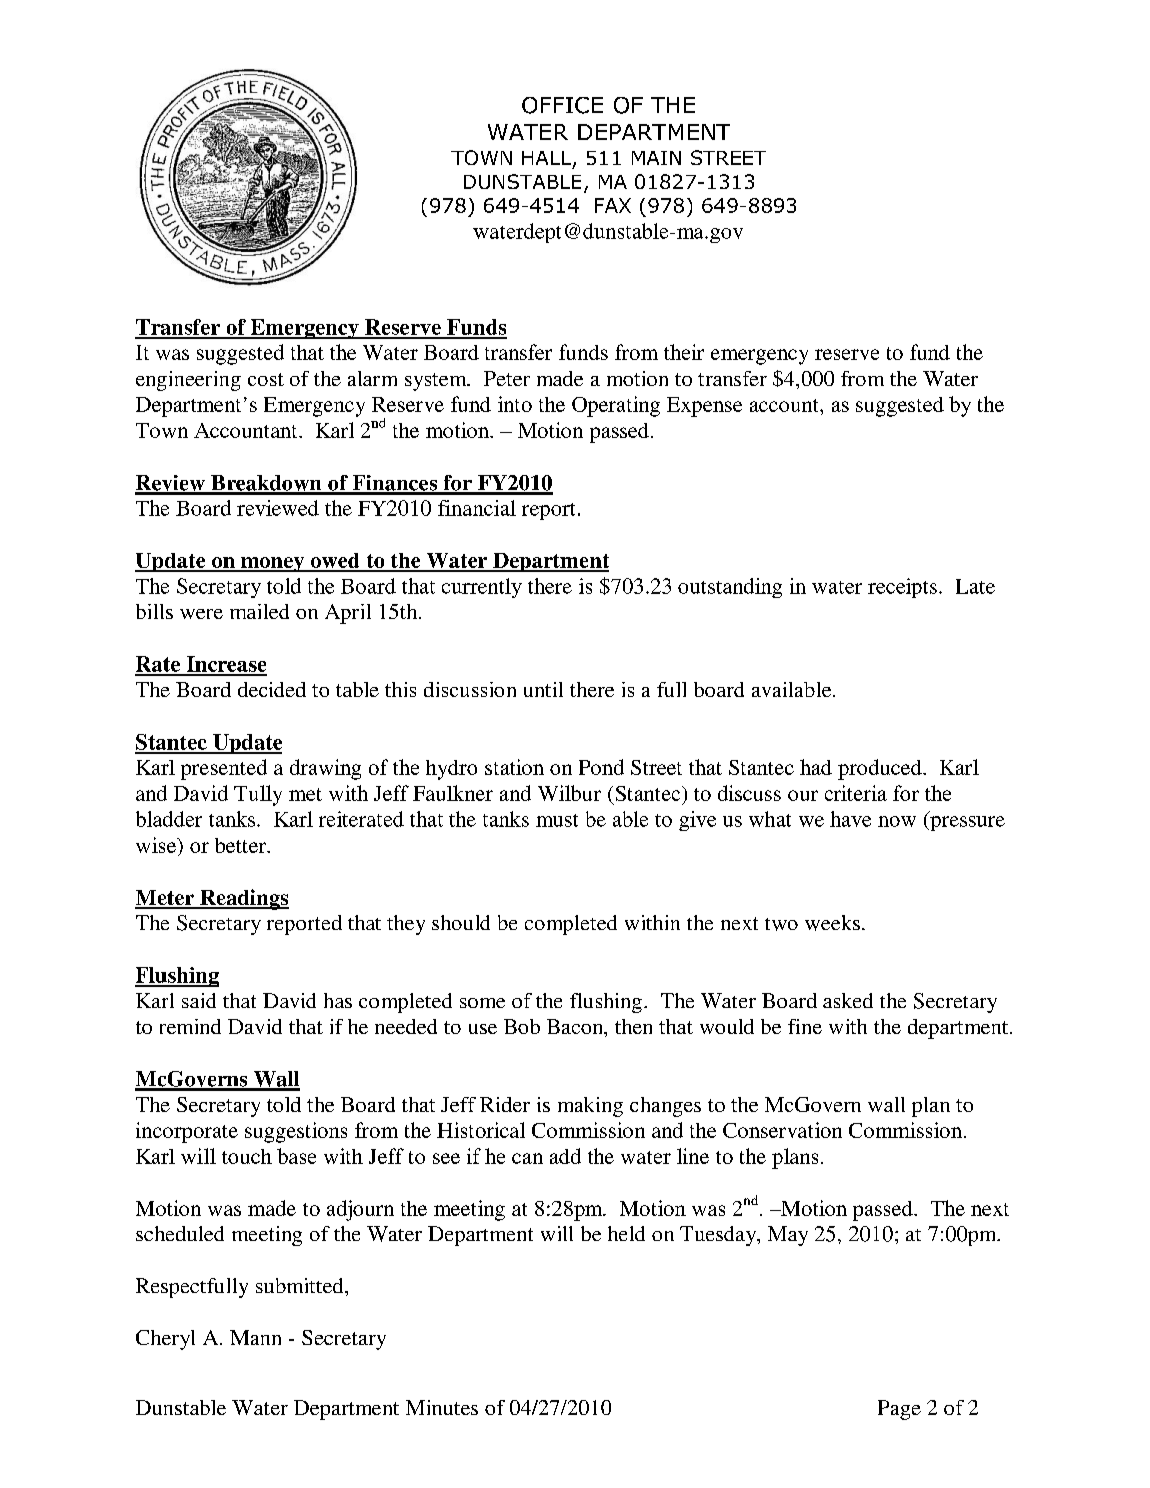  I want to click on OFFICE, so click(562, 105).
